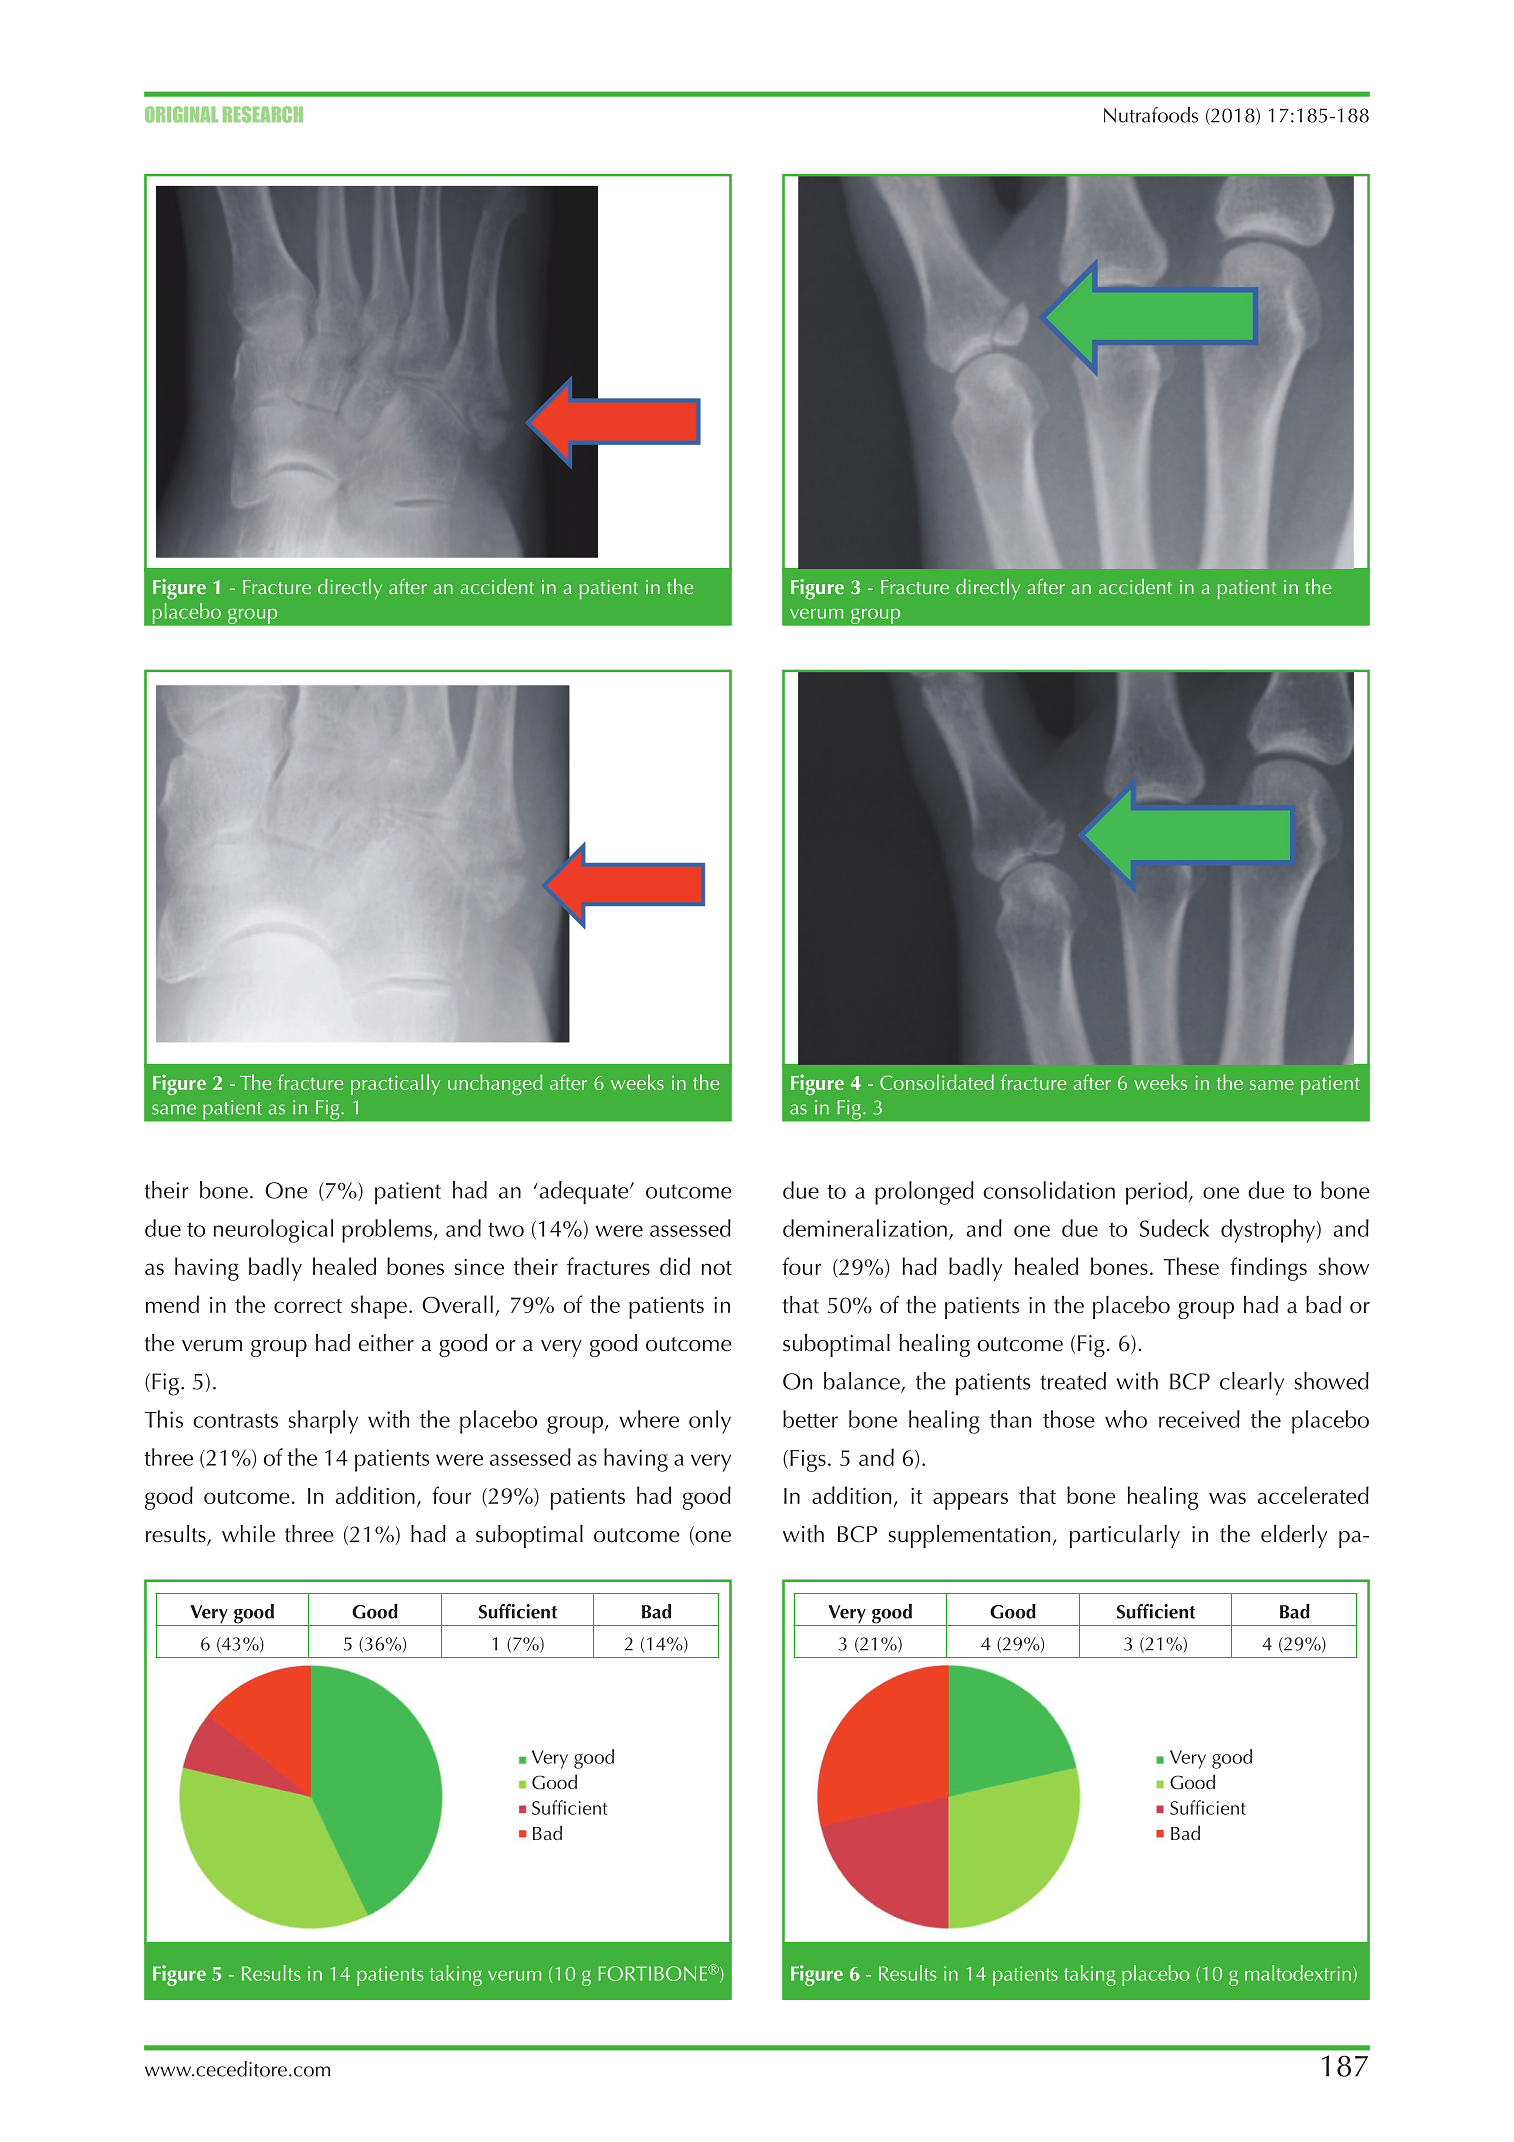 This screenshot has height=2142, width=1514. What do you see at coordinates (584, 1193) in the screenshot?
I see `adequate` at bounding box center [584, 1193].
